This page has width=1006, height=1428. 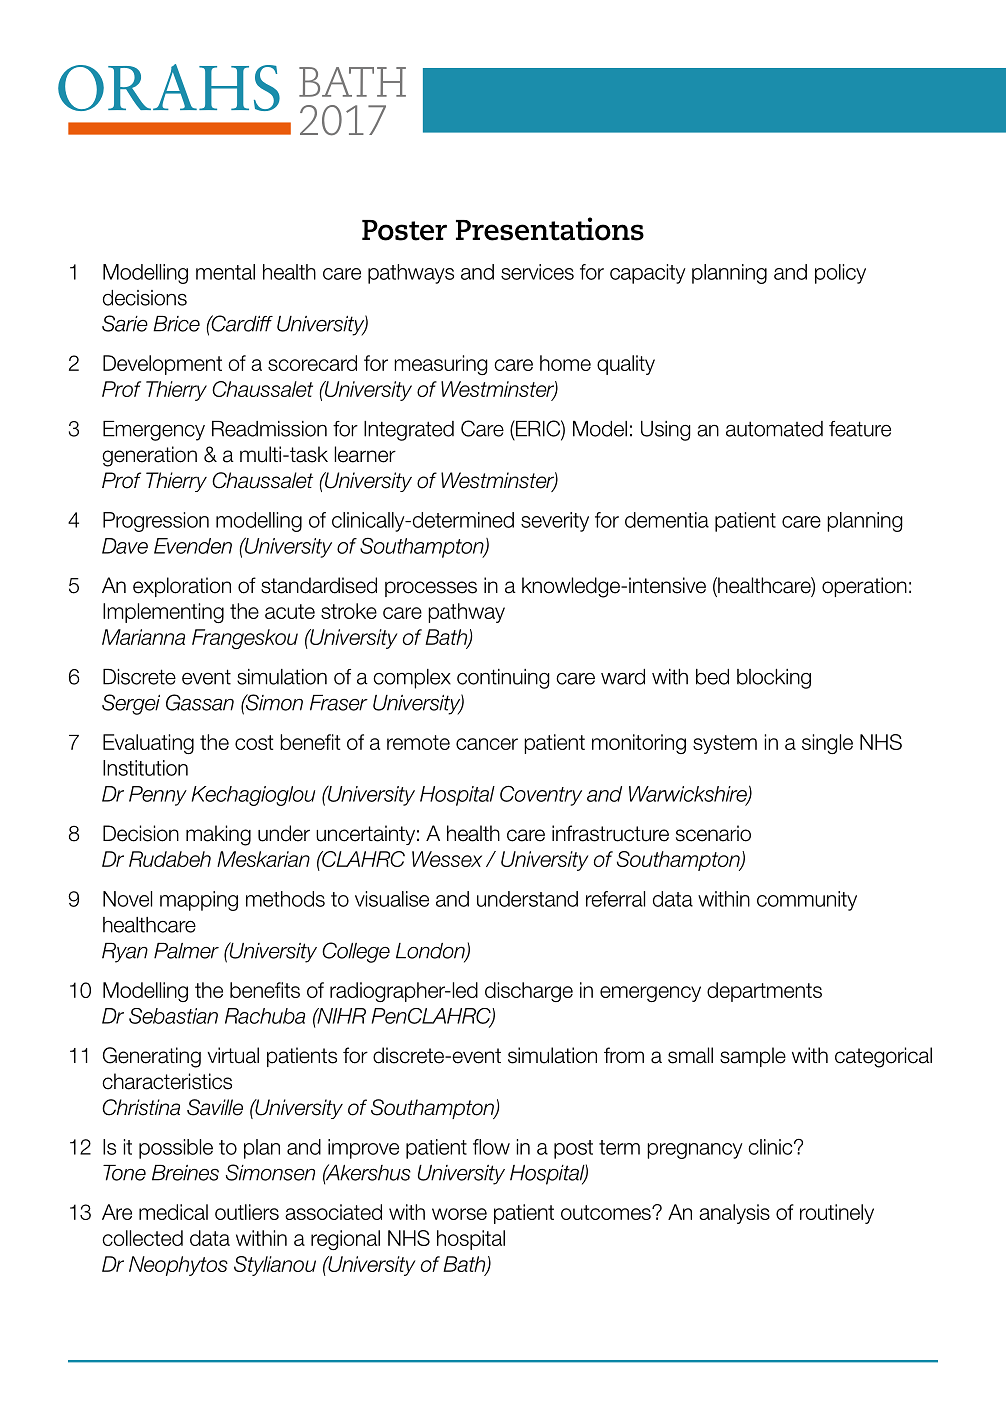 What do you see at coordinates (247, 1212) in the page?
I see `outliers` at bounding box center [247, 1212].
